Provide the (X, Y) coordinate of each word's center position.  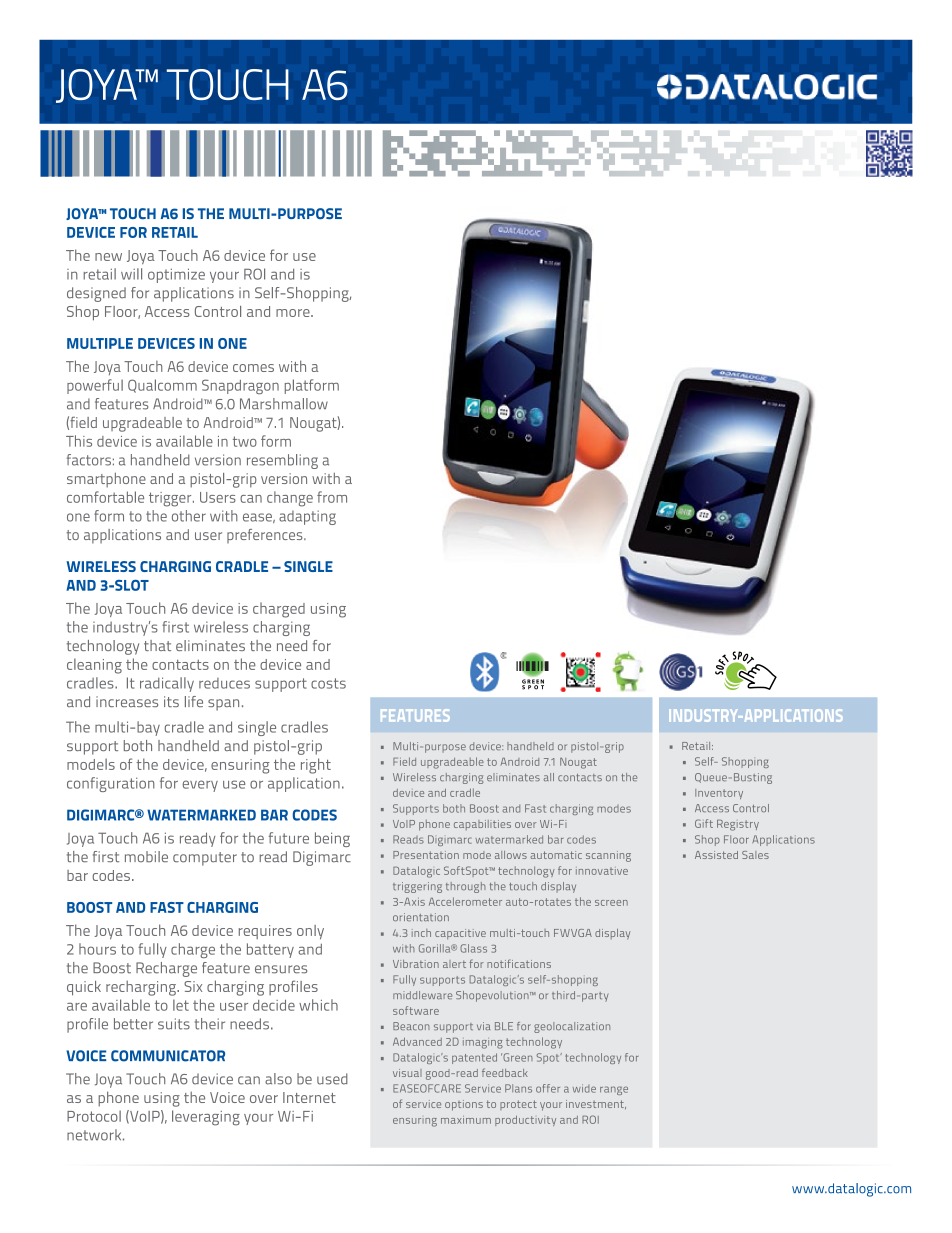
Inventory (719, 794)
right (316, 766)
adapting (307, 517)
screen (611, 903)
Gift (704, 823)
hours (97, 949)
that (157, 645)
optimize (176, 275)
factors (89, 460)
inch (421, 933)
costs (328, 683)
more (294, 313)
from (332, 497)
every (200, 786)
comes (253, 368)
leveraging (206, 1118)
